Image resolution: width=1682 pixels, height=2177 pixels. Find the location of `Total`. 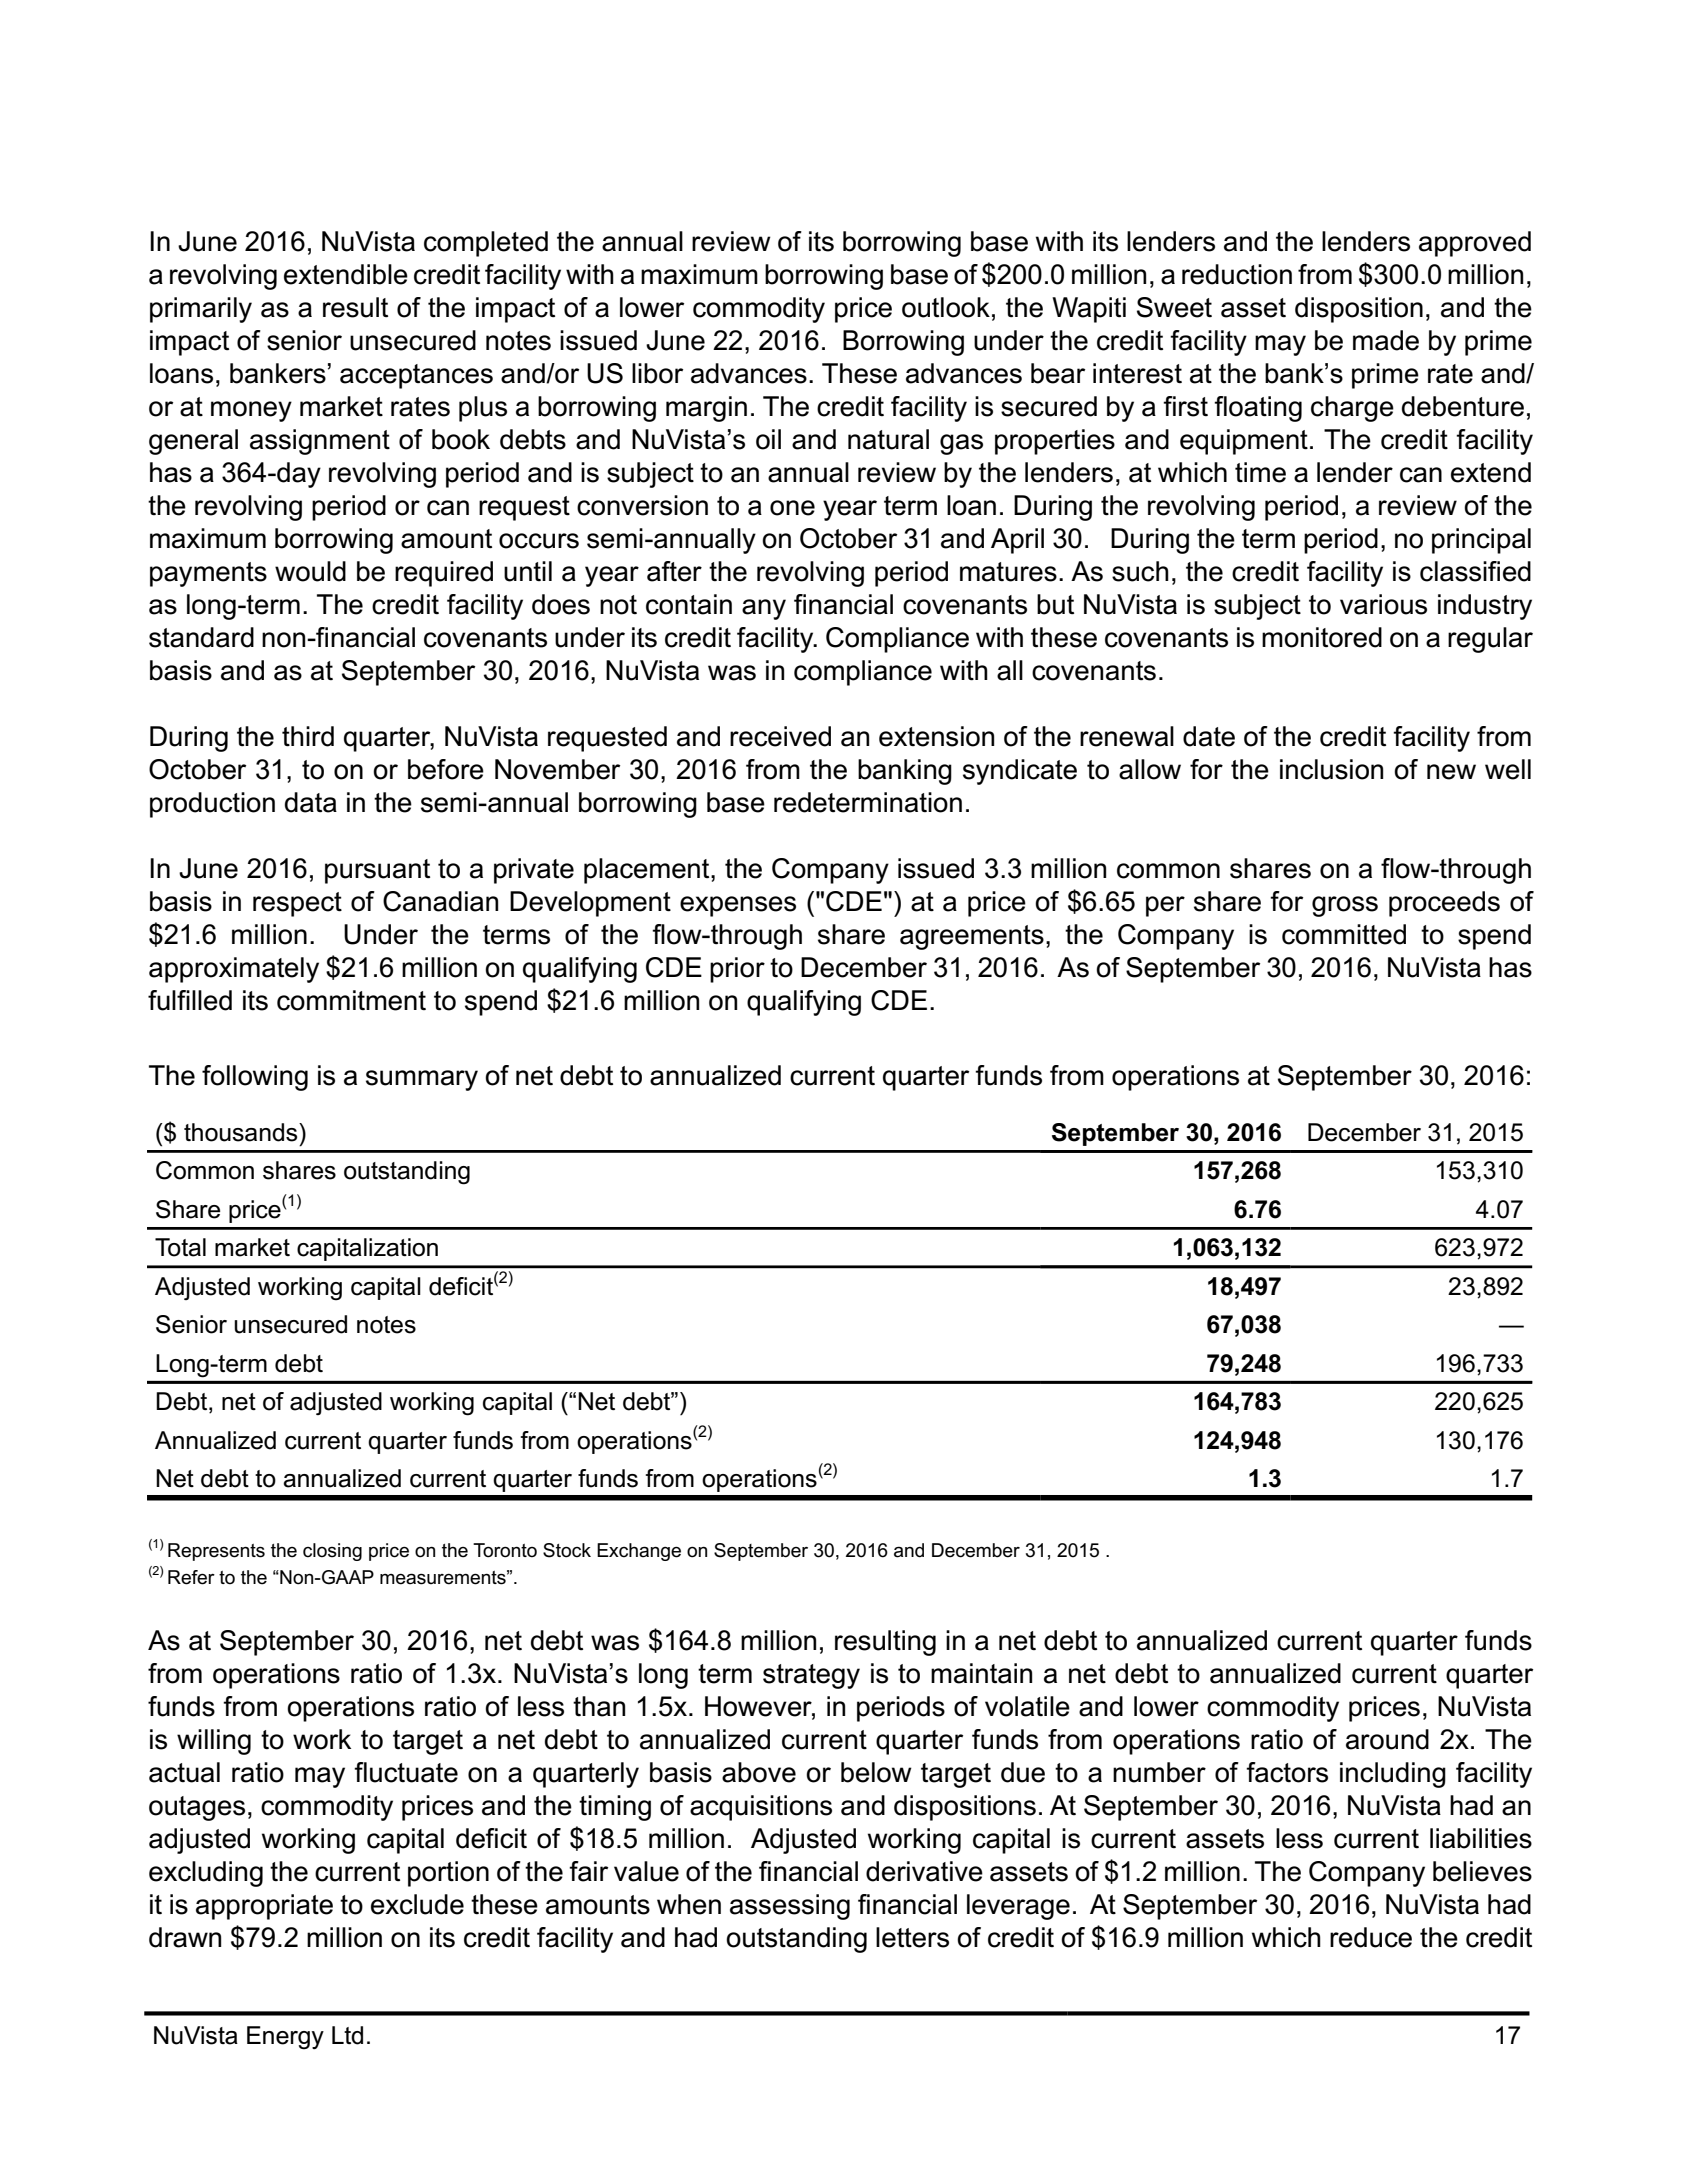

Total is located at coordinates (180, 1247).
